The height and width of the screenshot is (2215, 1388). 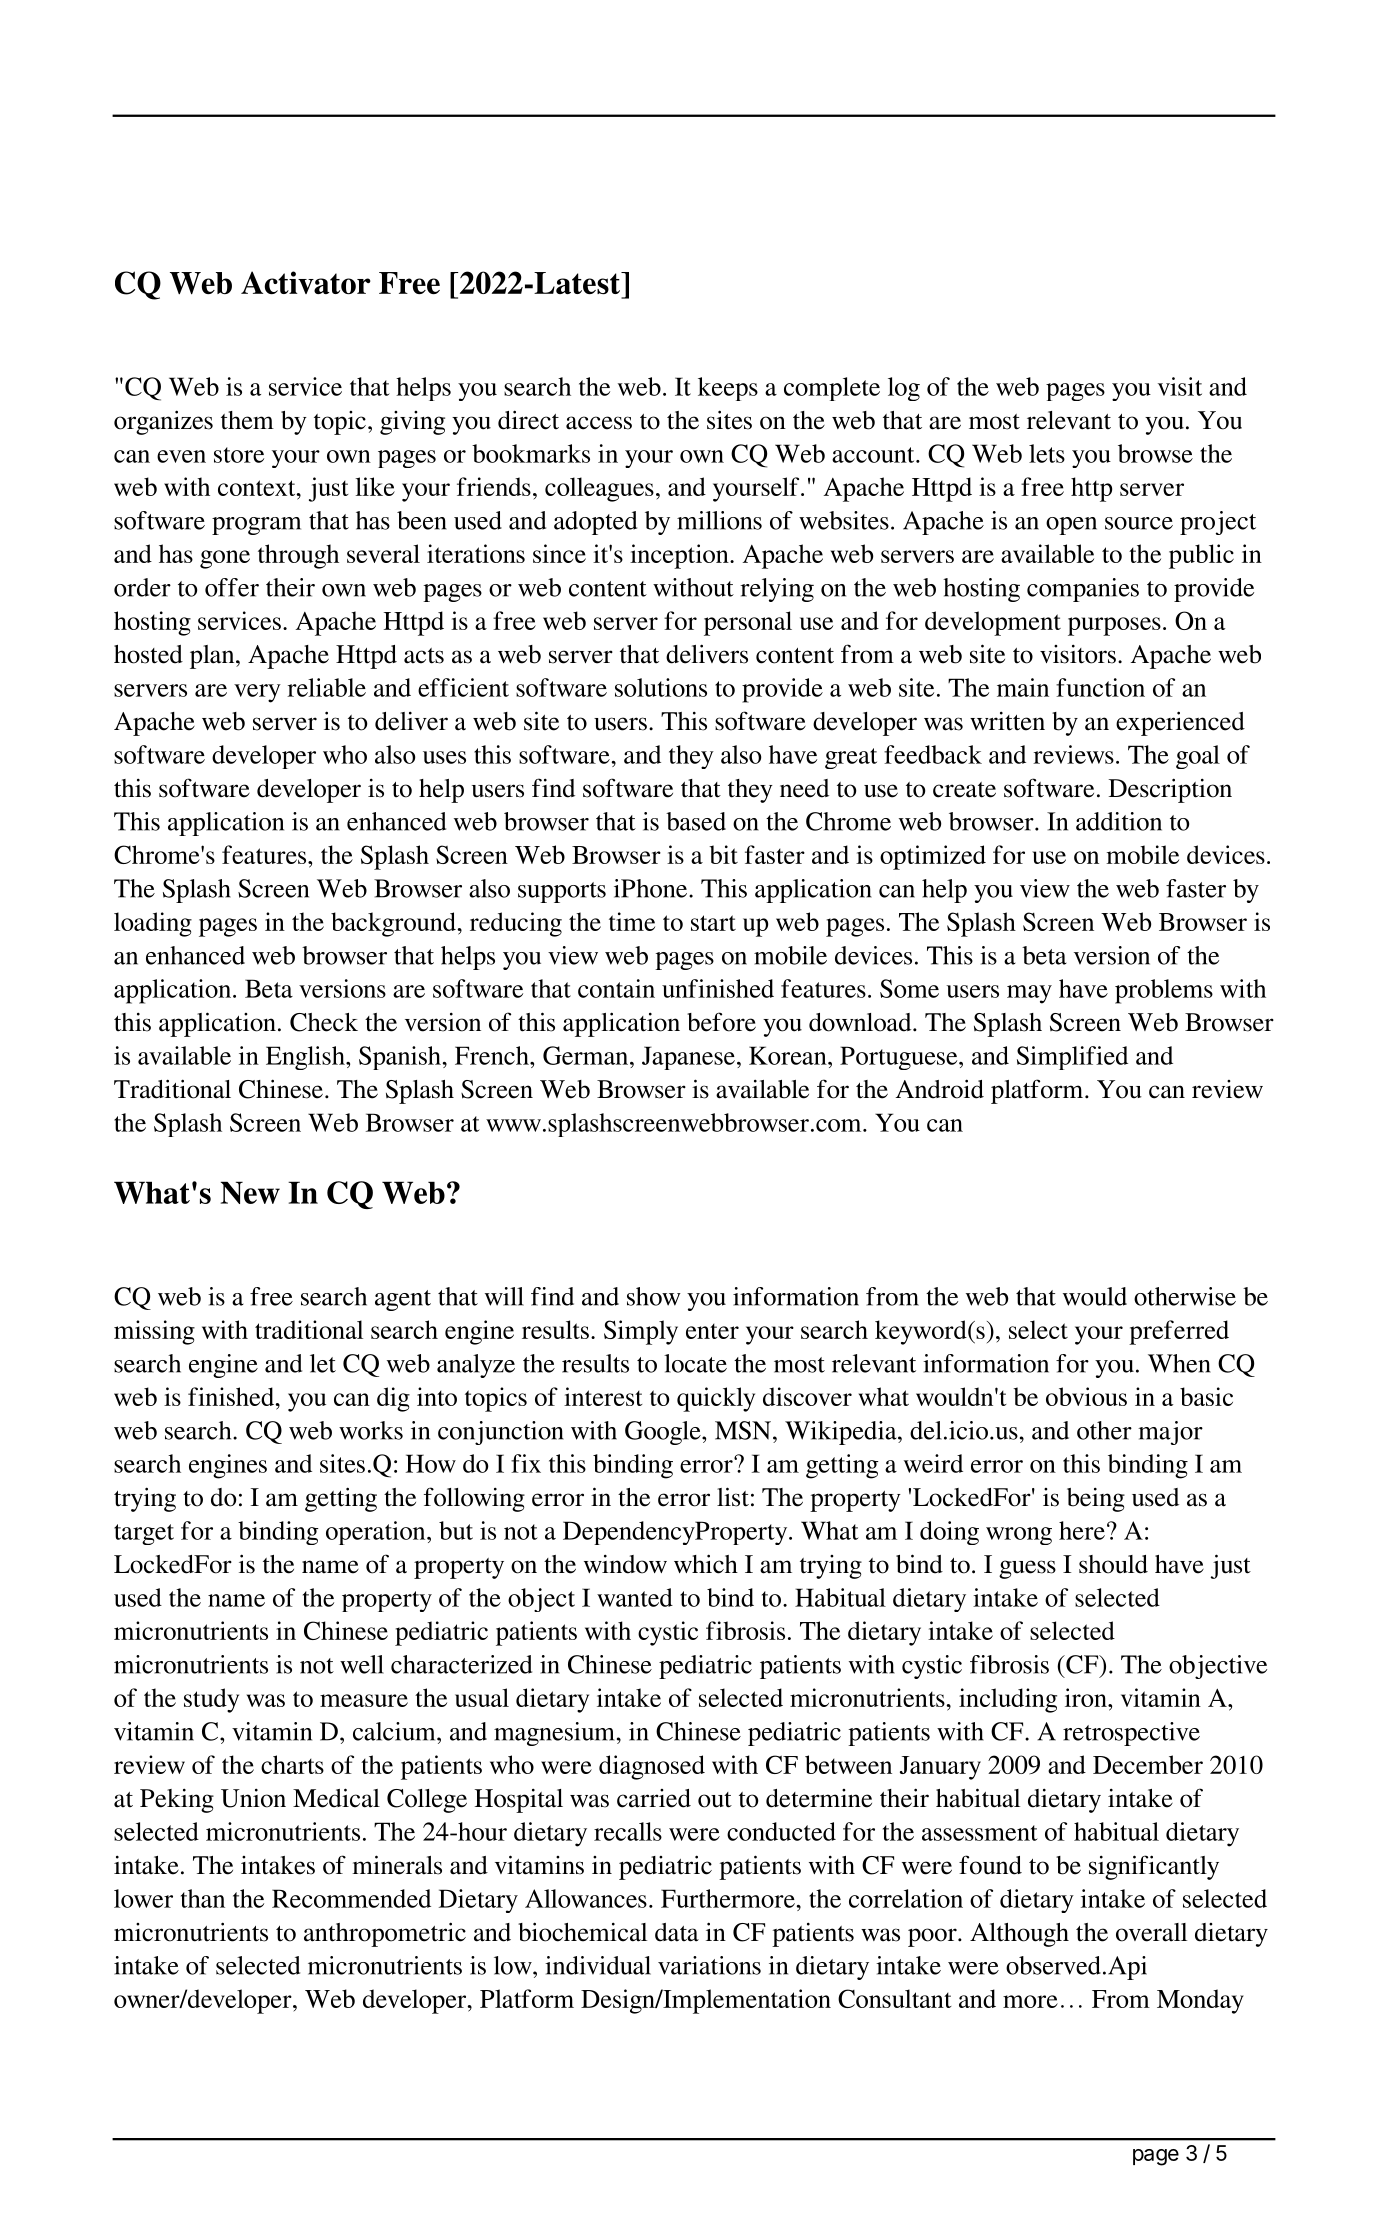 What do you see at coordinates (1151, 1932) in the screenshot?
I see `overall` at bounding box center [1151, 1932].
